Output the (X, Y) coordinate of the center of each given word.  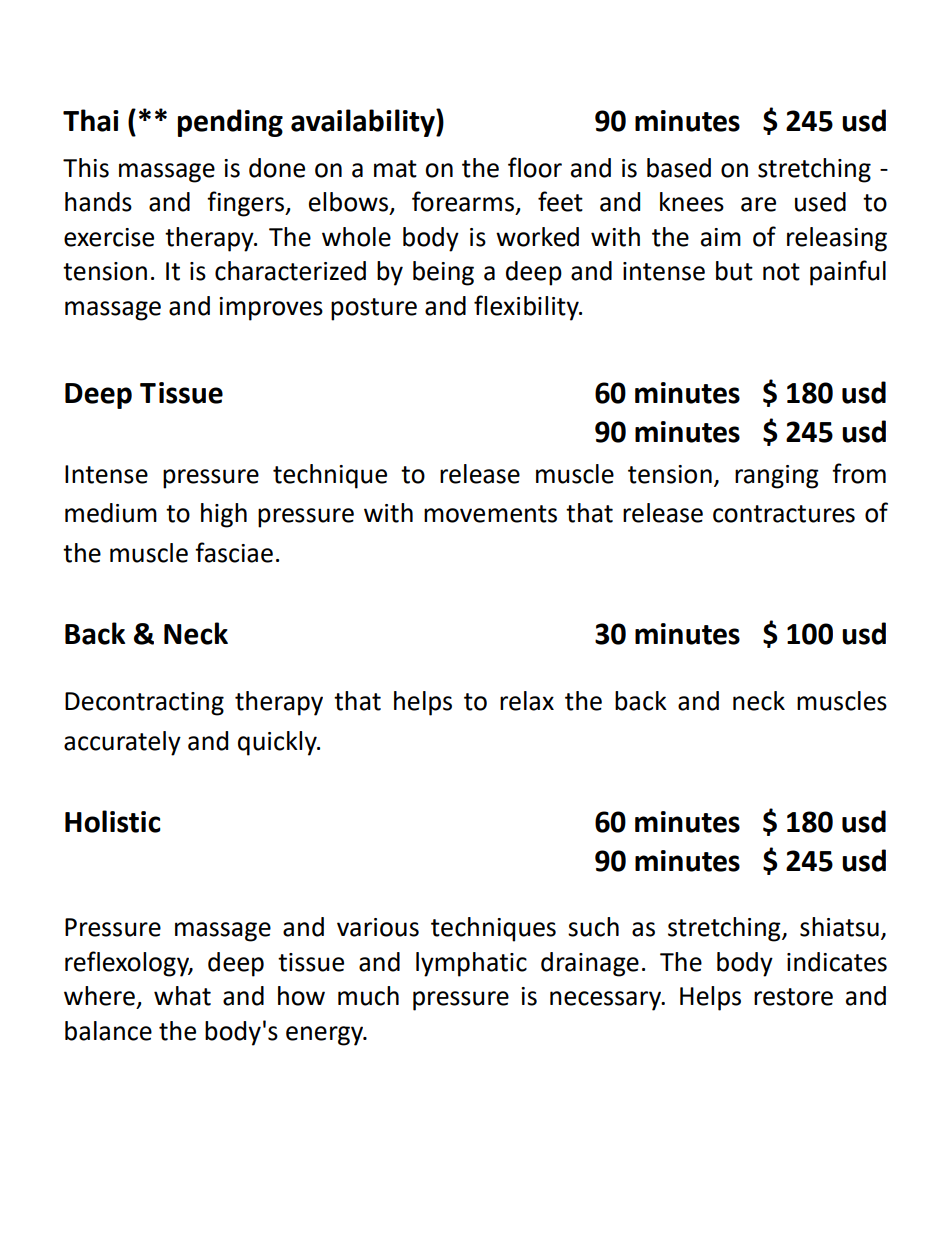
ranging (777, 477)
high (224, 515)
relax (527, 701)
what (182, 996)
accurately (122, 743)
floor (535, 167)
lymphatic (471, 964)
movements (490, 514)
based (679, 168)
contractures (784, 514)
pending (230, 123)
